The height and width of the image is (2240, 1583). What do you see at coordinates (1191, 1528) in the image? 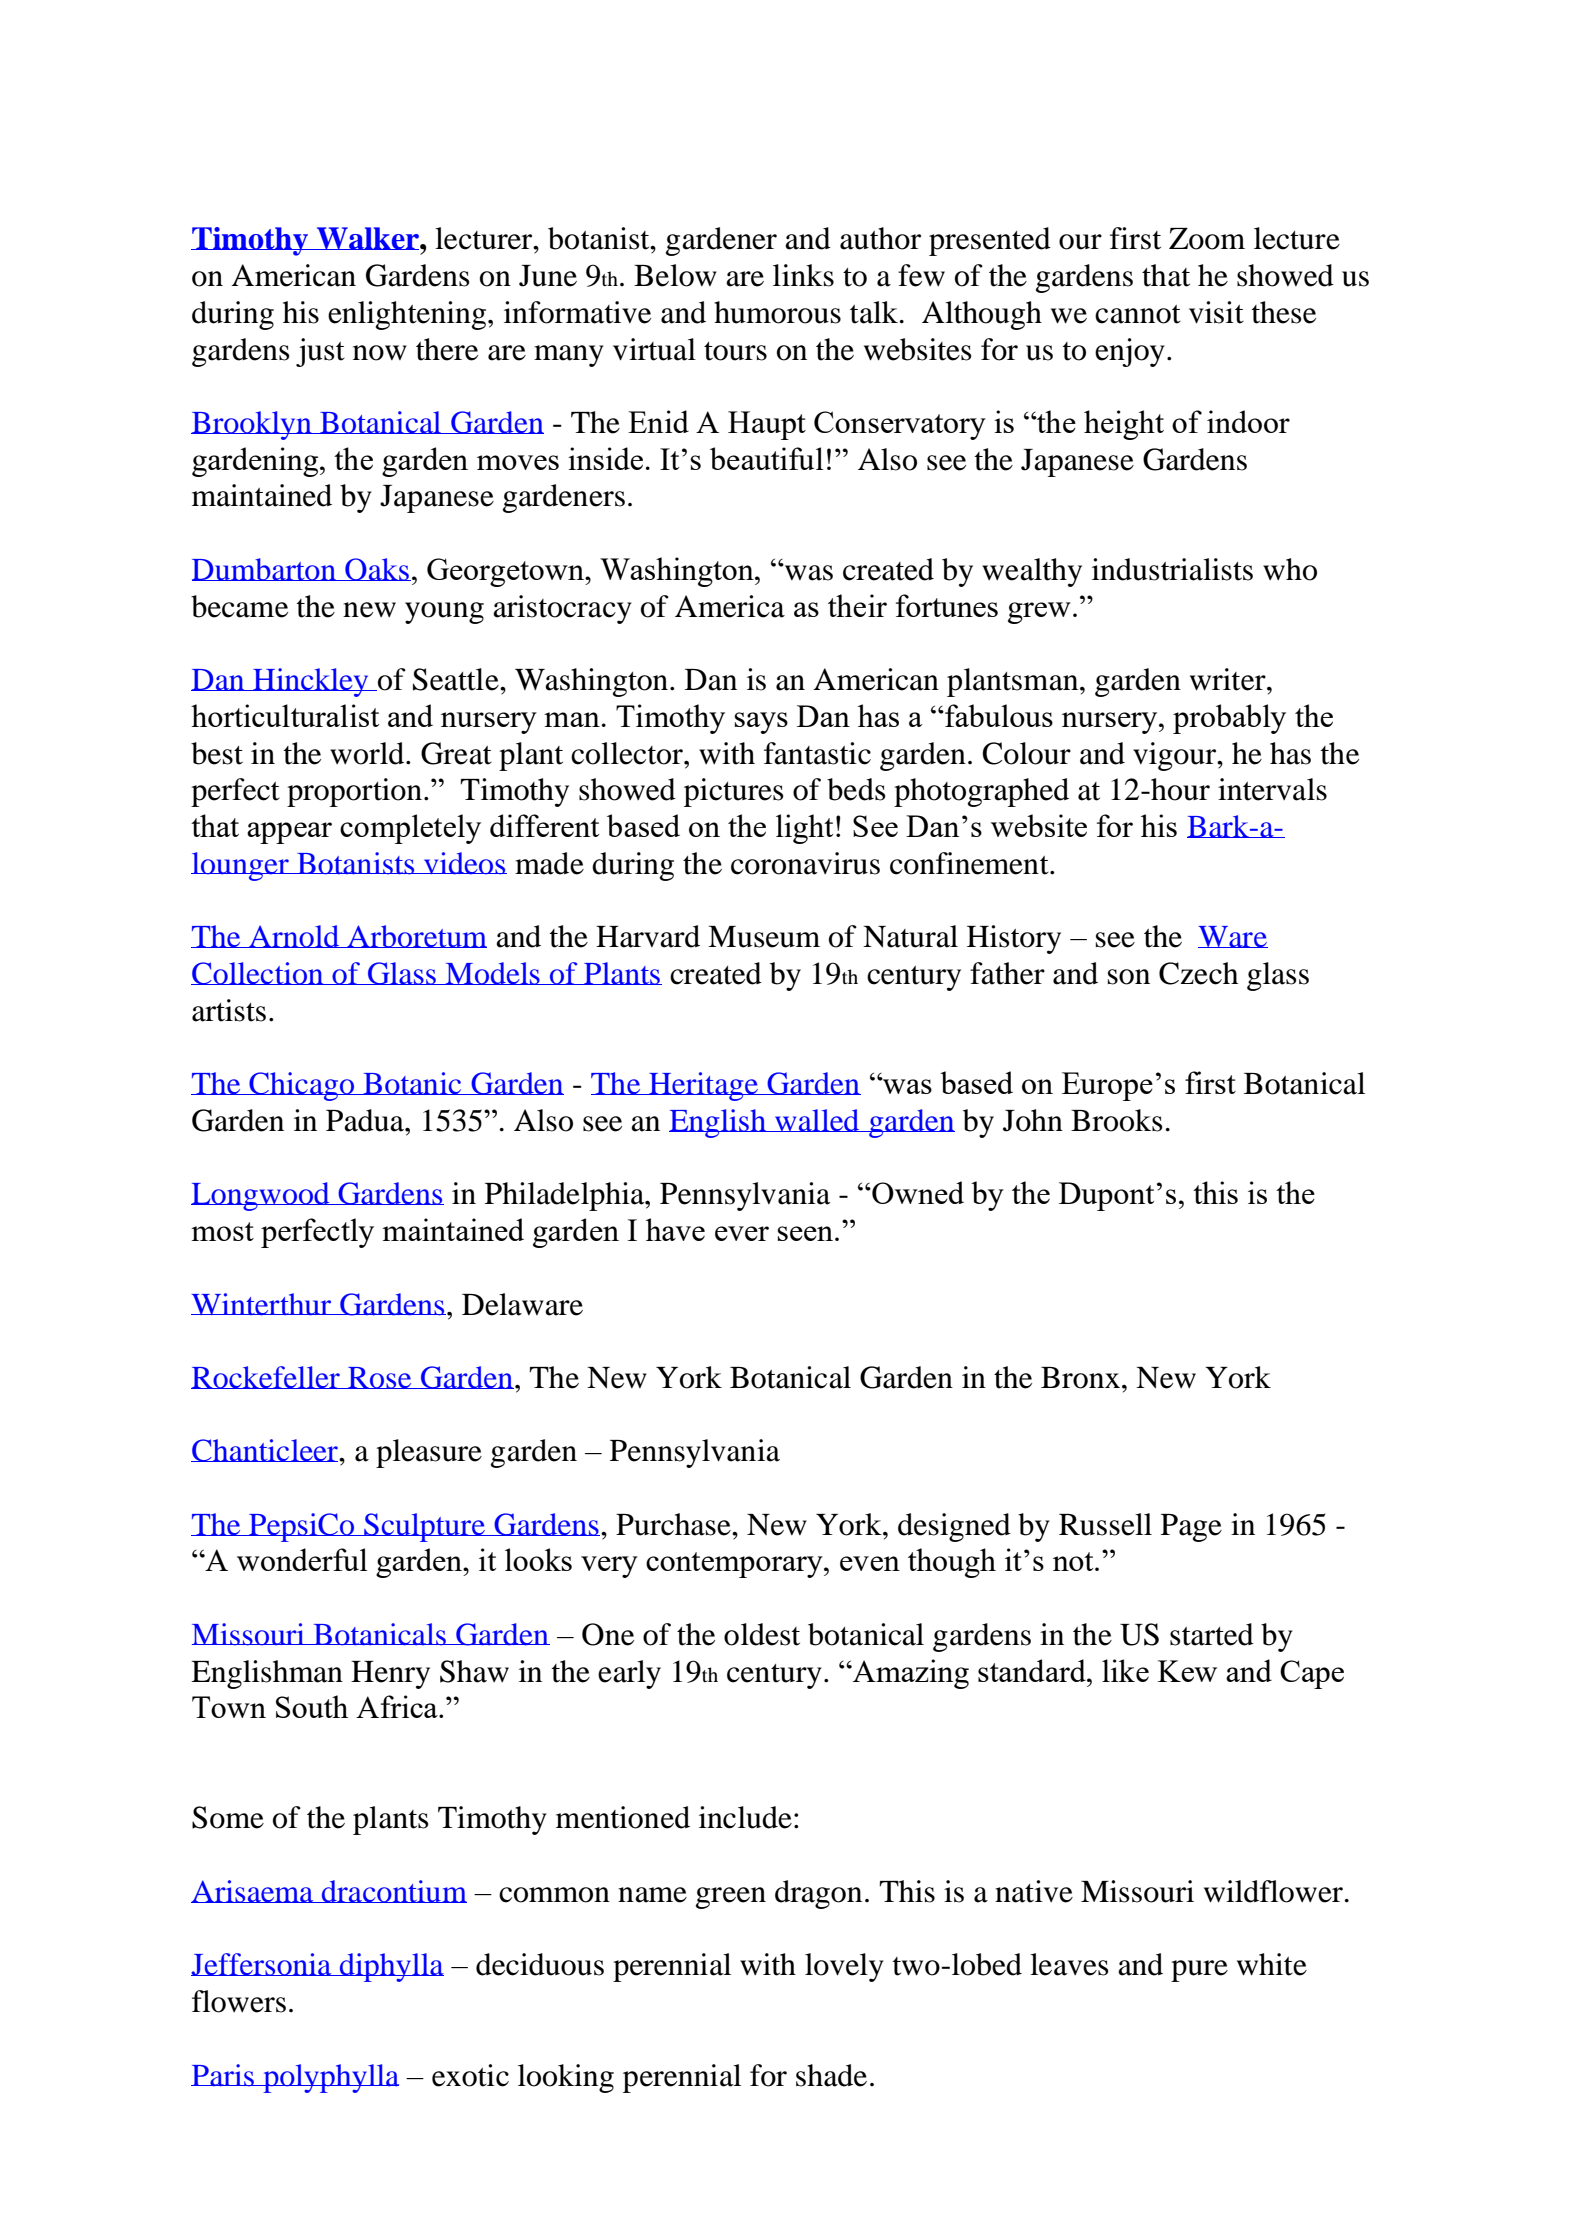
I see `Page` at bounding box center [1191, 1528].
